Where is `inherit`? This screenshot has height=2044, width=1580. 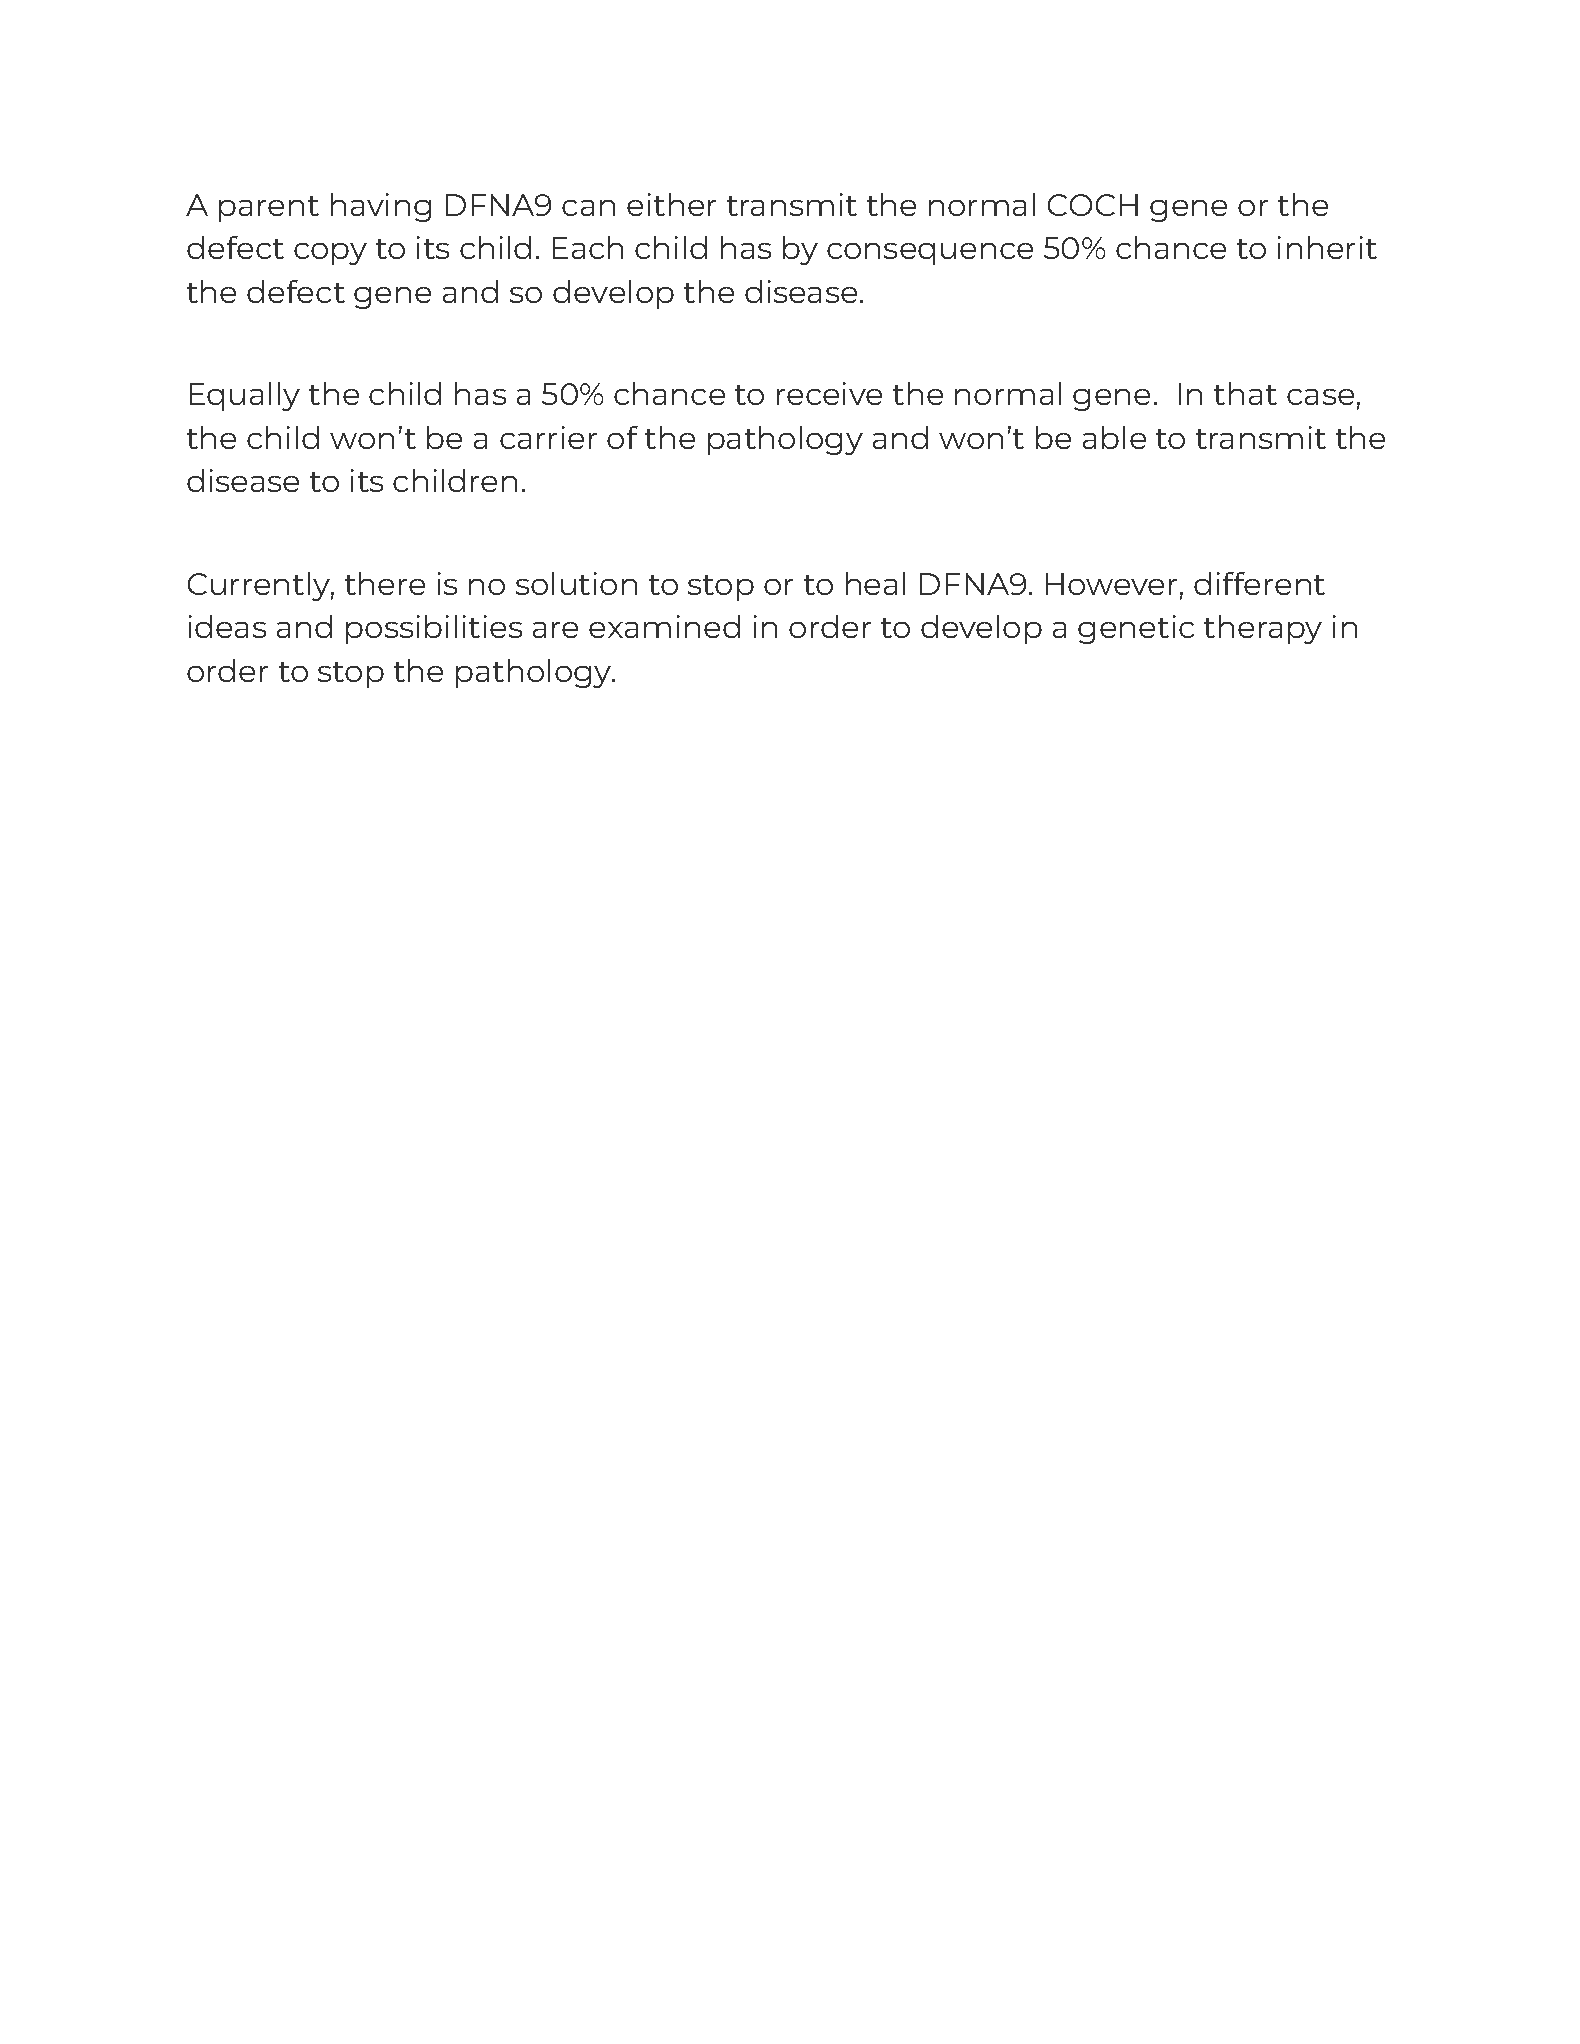 inherit is located at coordinates (1327, 247).
